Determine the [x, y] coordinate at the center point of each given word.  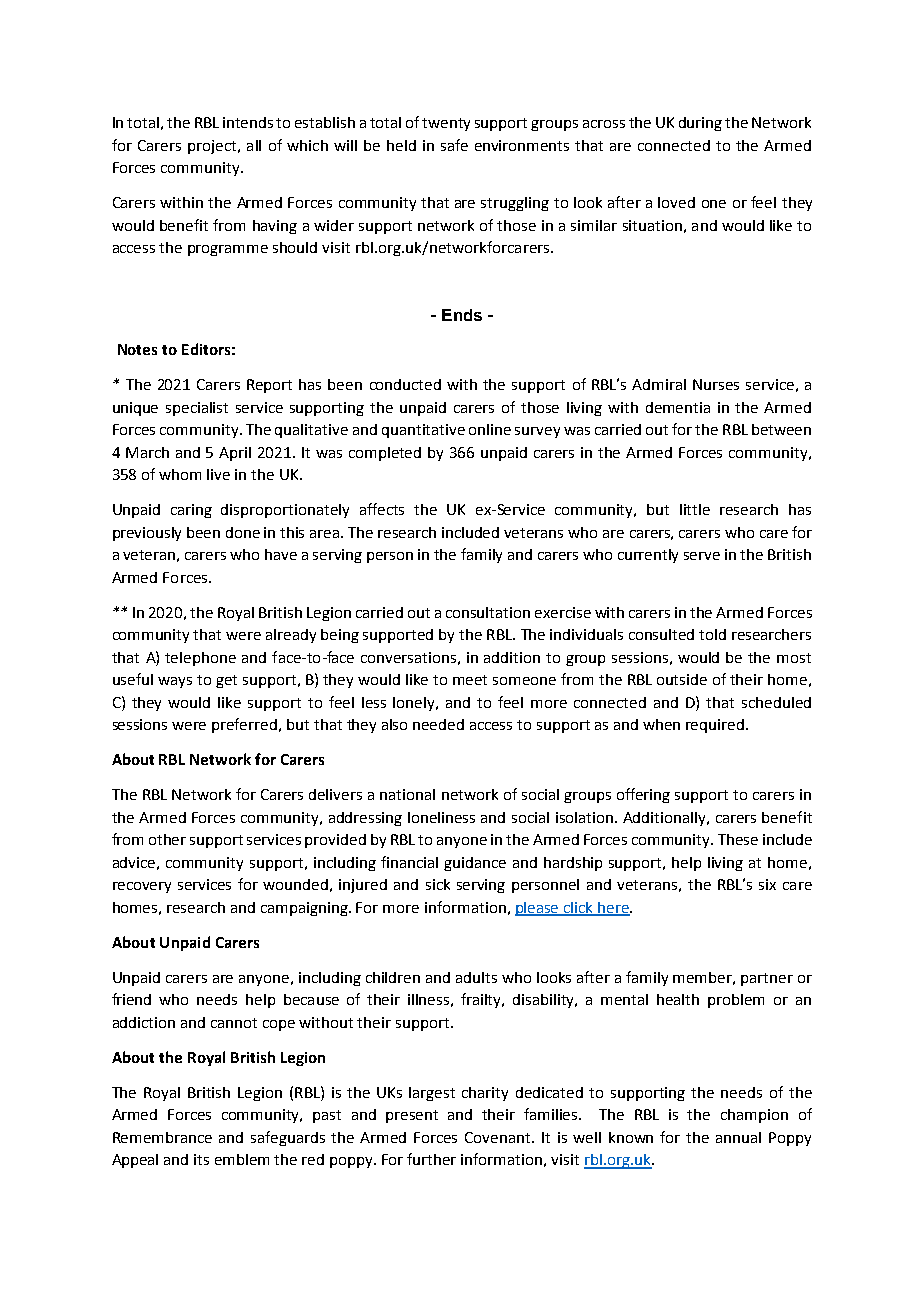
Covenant [499, 1137]
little [695, 509]
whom [180, 474]
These [738, 839]
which [307, 145]
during [700, 124]
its [201, 1159]
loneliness [441, 817]
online [490, 429]
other [167, 839]
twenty [446, 124]
